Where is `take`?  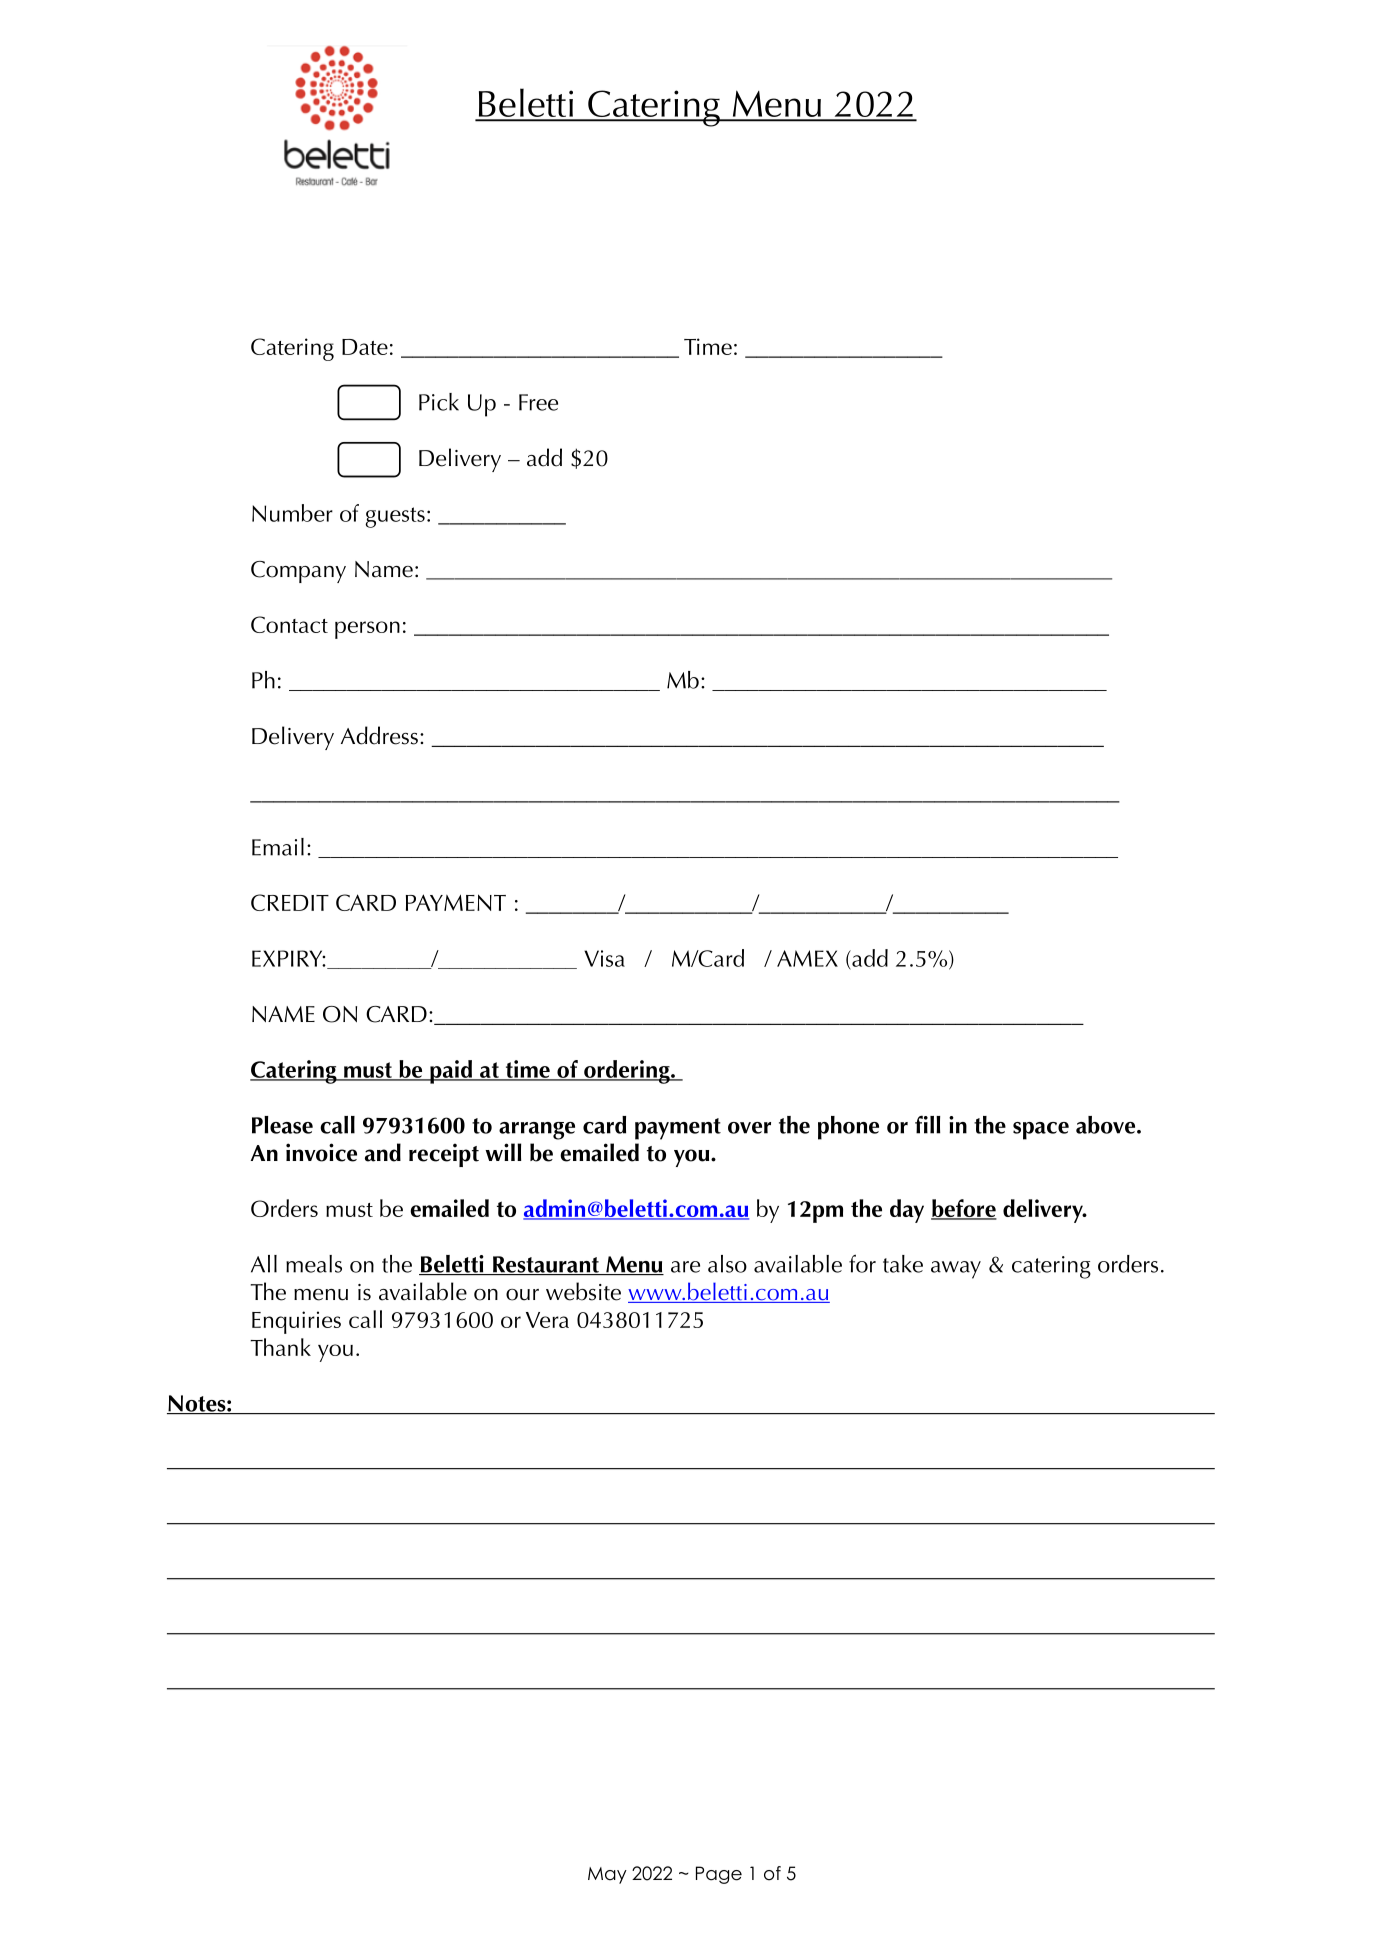 take is located at coordinates (903, 1264).
